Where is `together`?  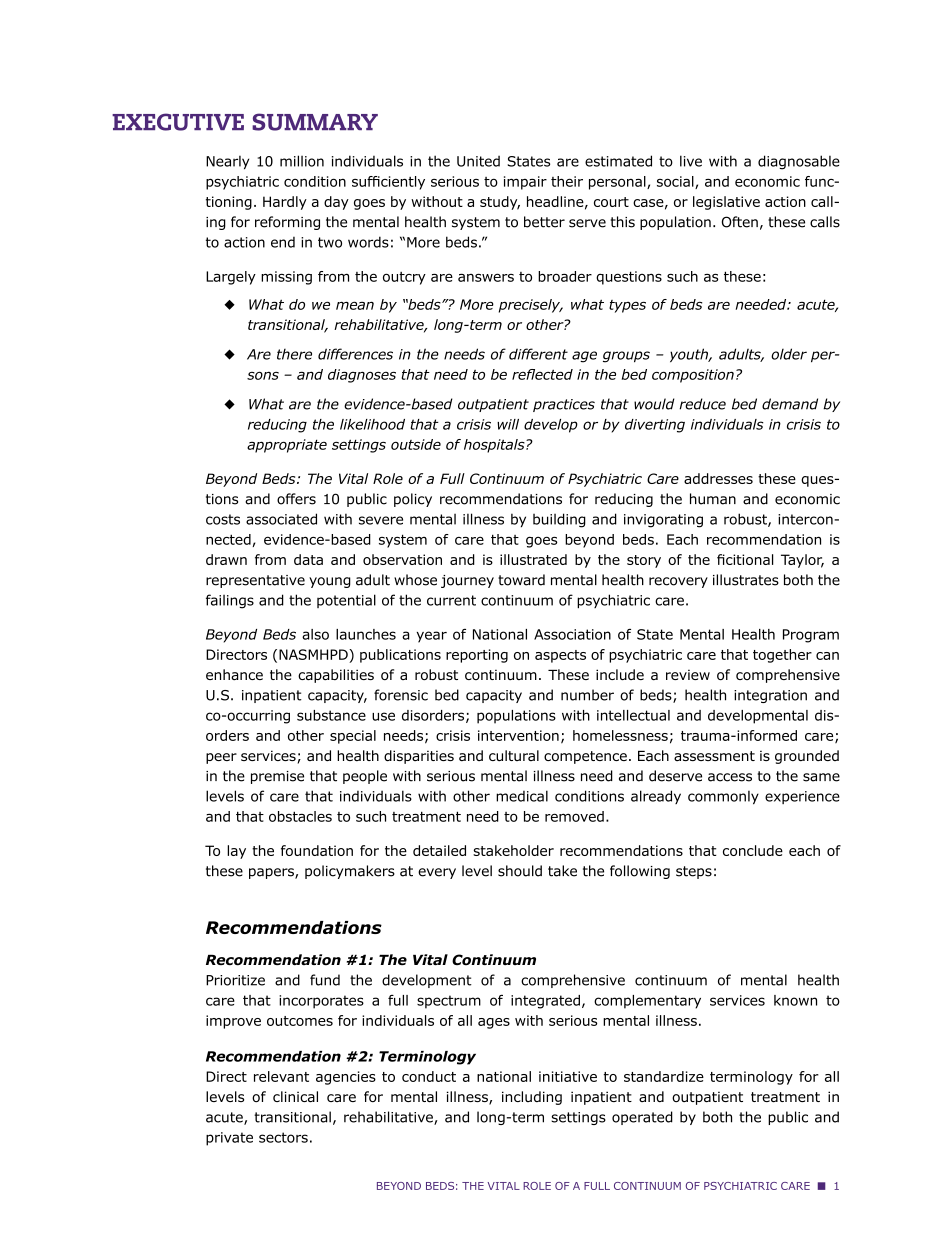
together is located at coordinates (782, 656).
